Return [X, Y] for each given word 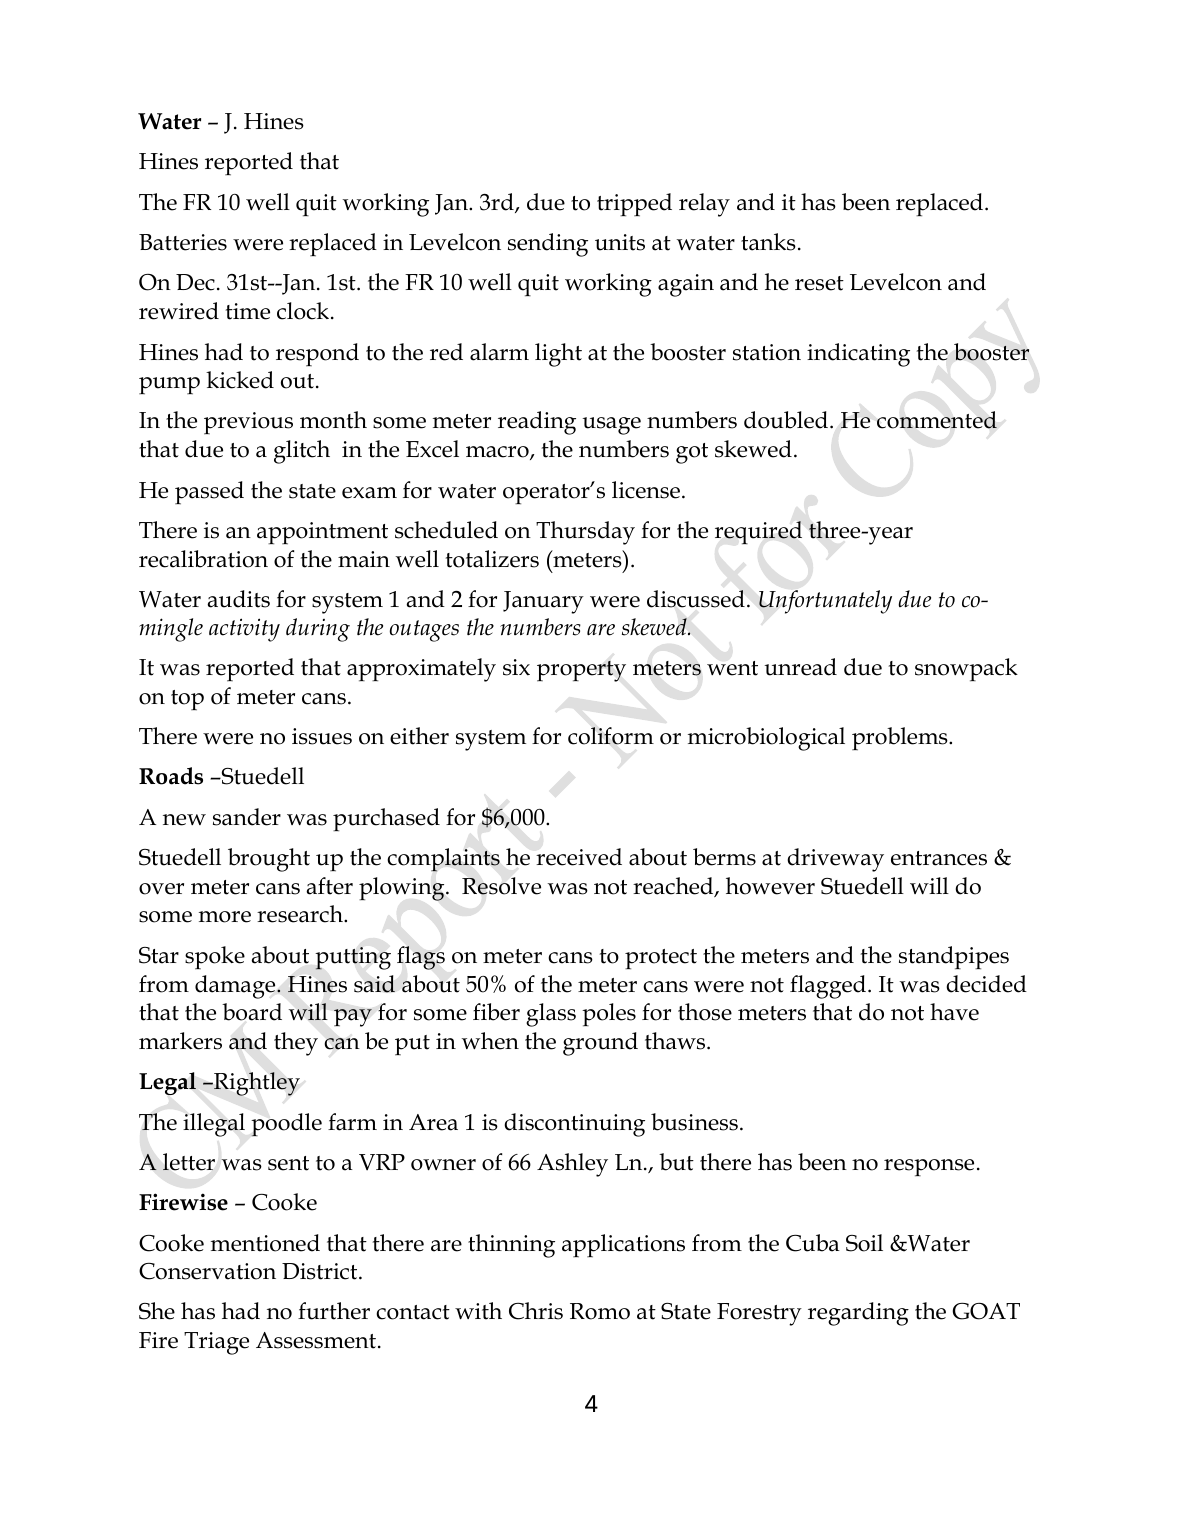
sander [247, 817]
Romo [600, 1311]
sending [548, 245]
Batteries [183, 242]
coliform [611, 736]
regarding [858, 1314]
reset [819, 283]
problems [901, 739]
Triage [216, 1343]
